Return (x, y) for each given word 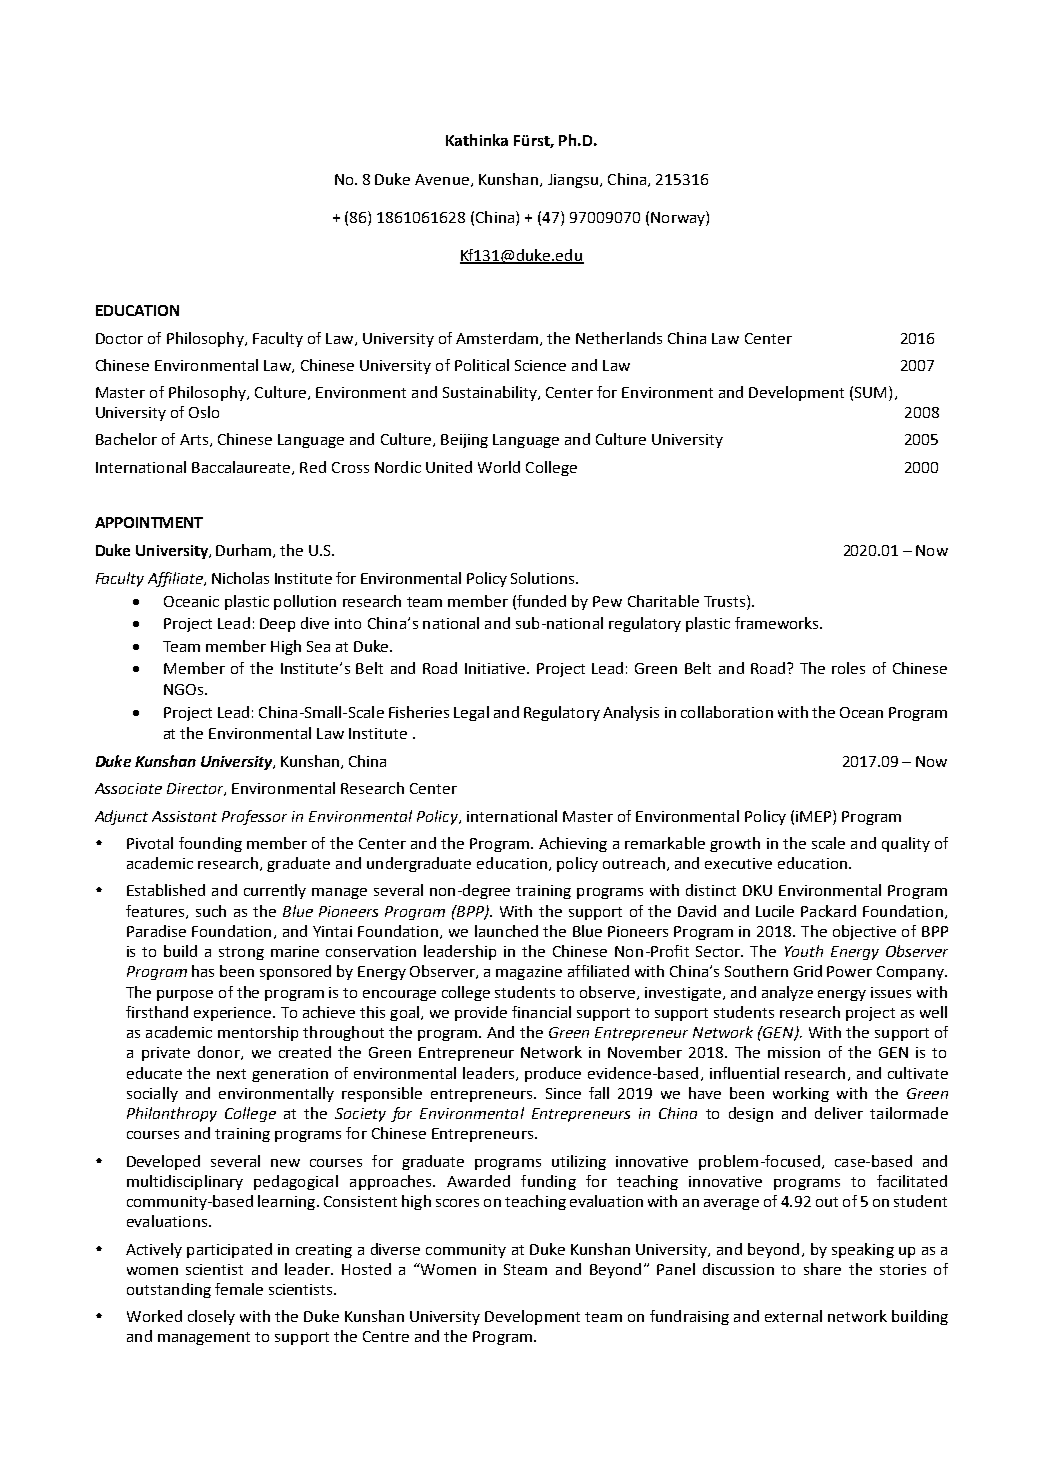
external (793, 1316)
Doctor (119, 338)
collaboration (727, 712)
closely (211, 1317)
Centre (386, 1336)
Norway (679, 218)
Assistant (184, 816)
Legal (471, 713)
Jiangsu (573, 181)
